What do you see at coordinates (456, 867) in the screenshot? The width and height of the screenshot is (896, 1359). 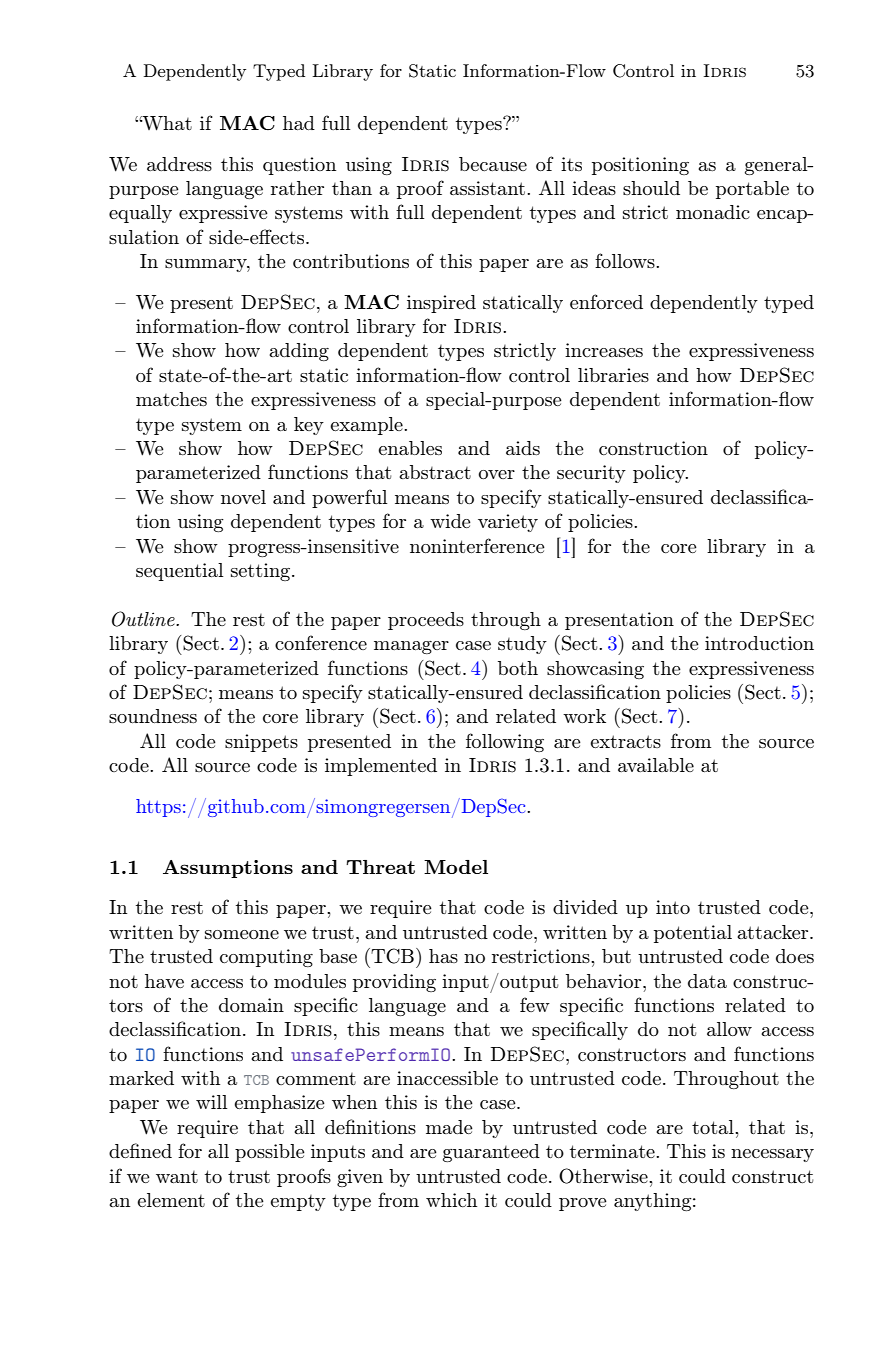 I see `Model` at bounding box center [456, 867].
